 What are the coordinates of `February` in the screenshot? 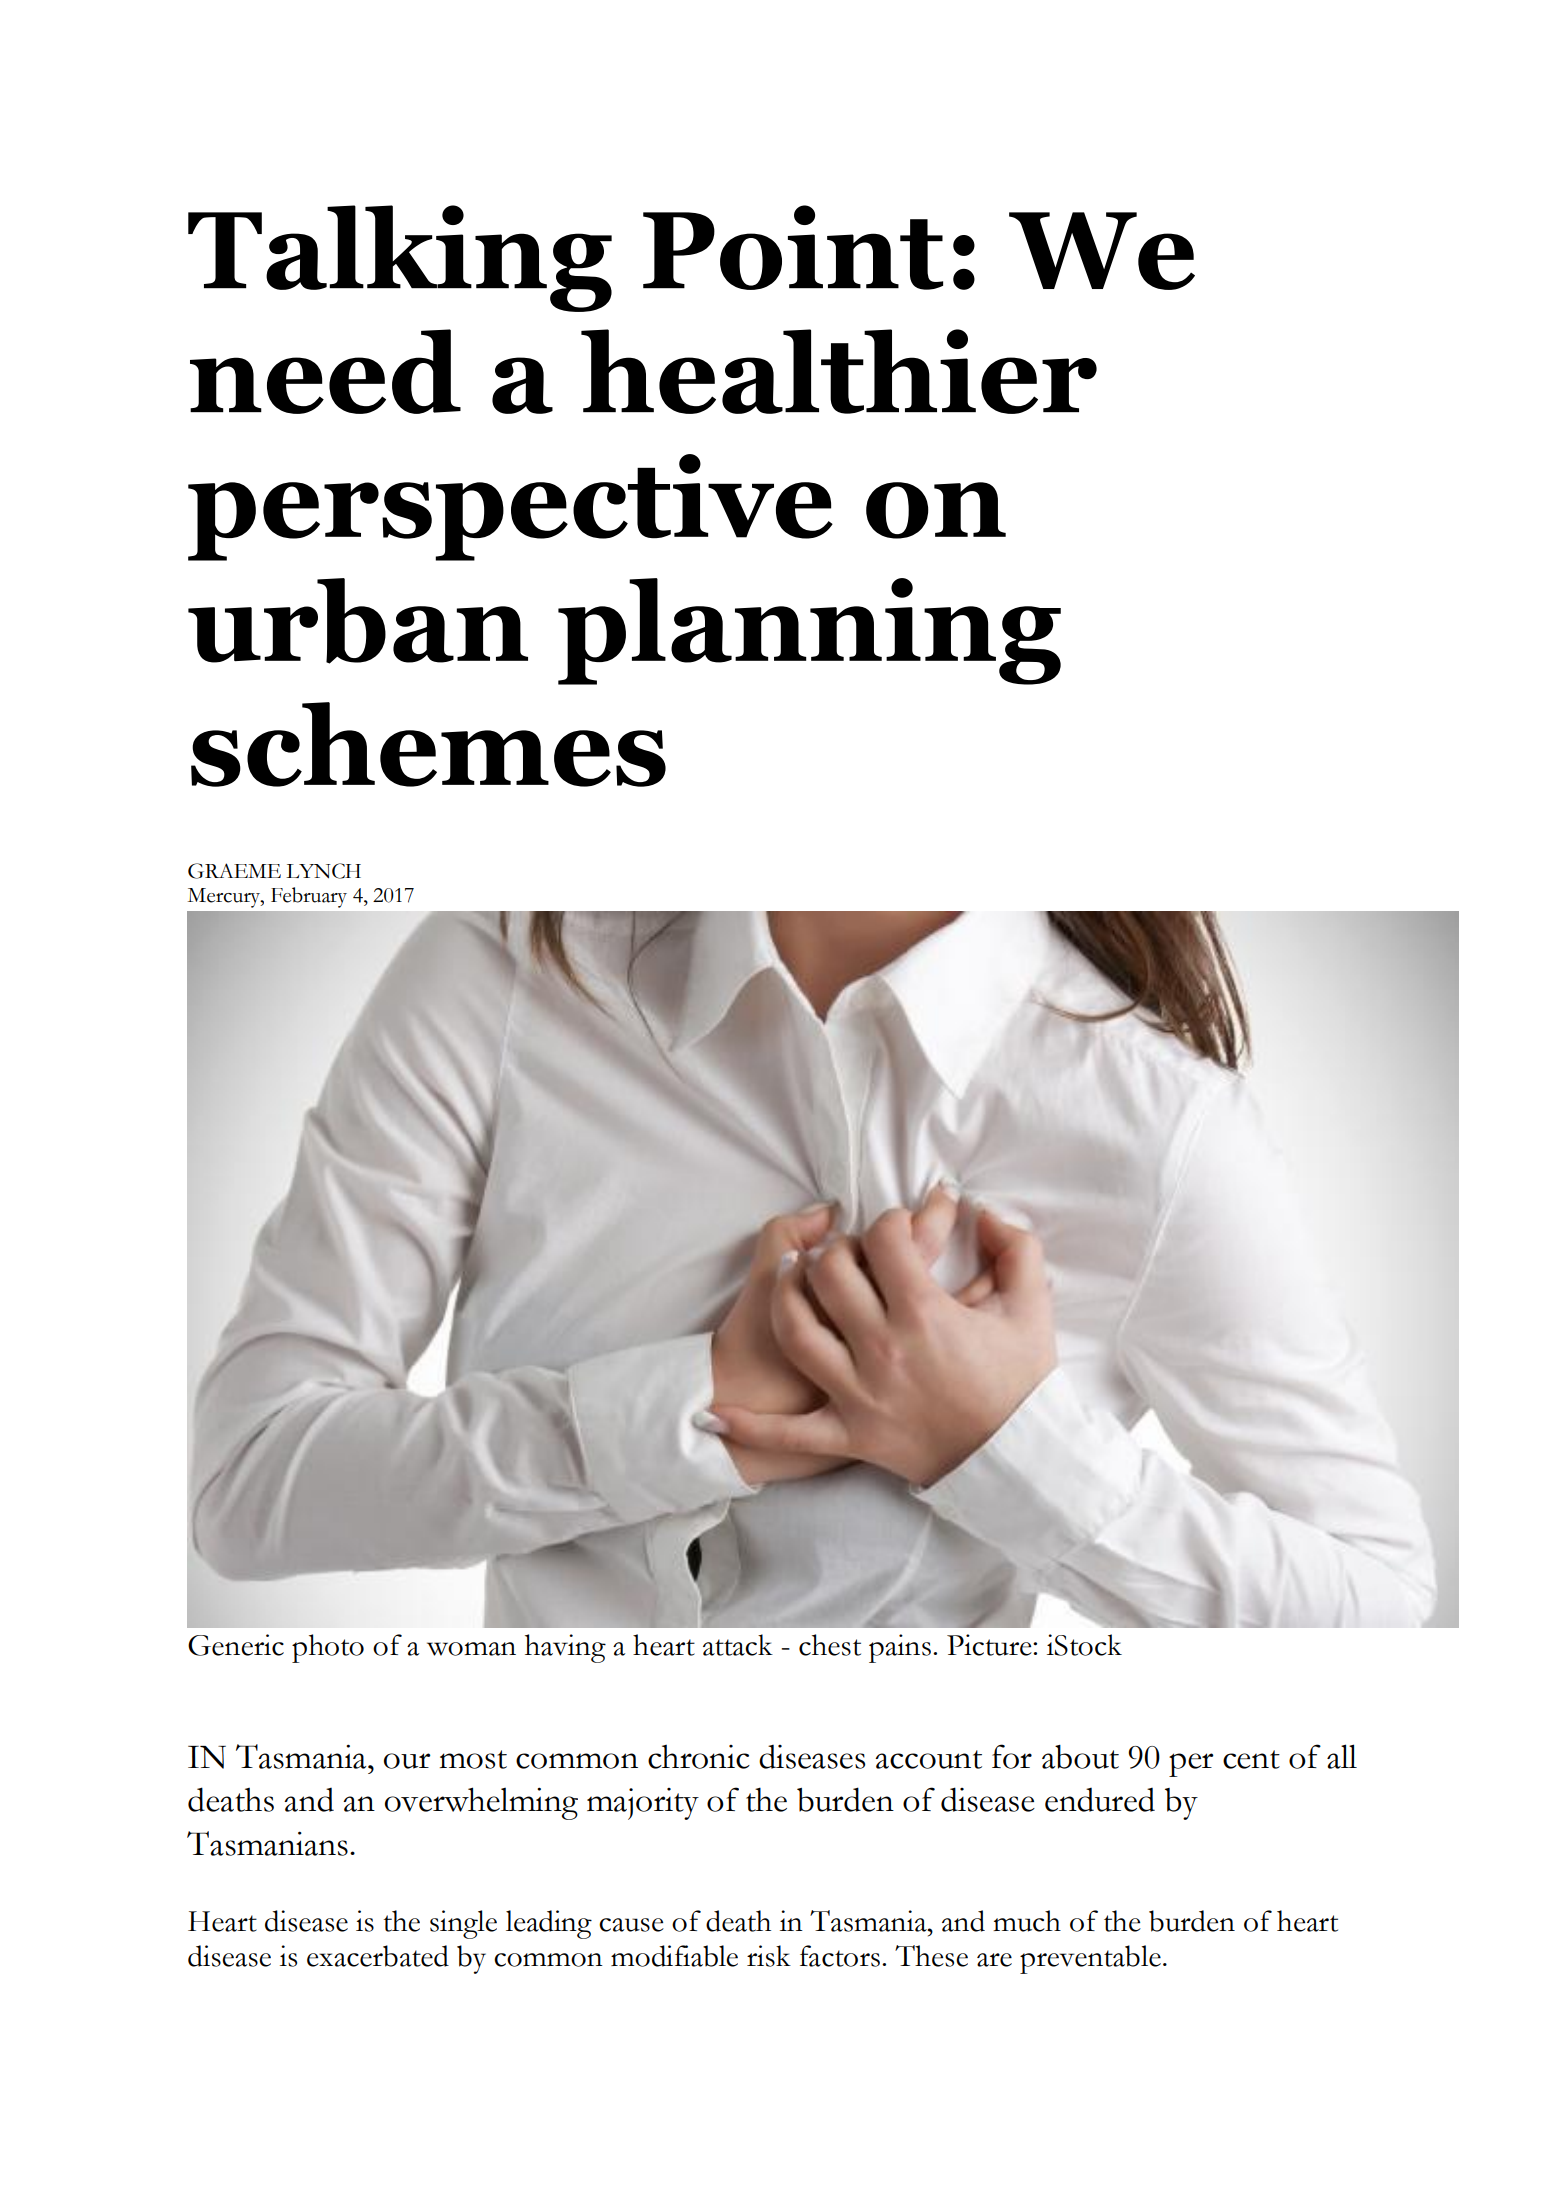 It's located at (309, 897).
